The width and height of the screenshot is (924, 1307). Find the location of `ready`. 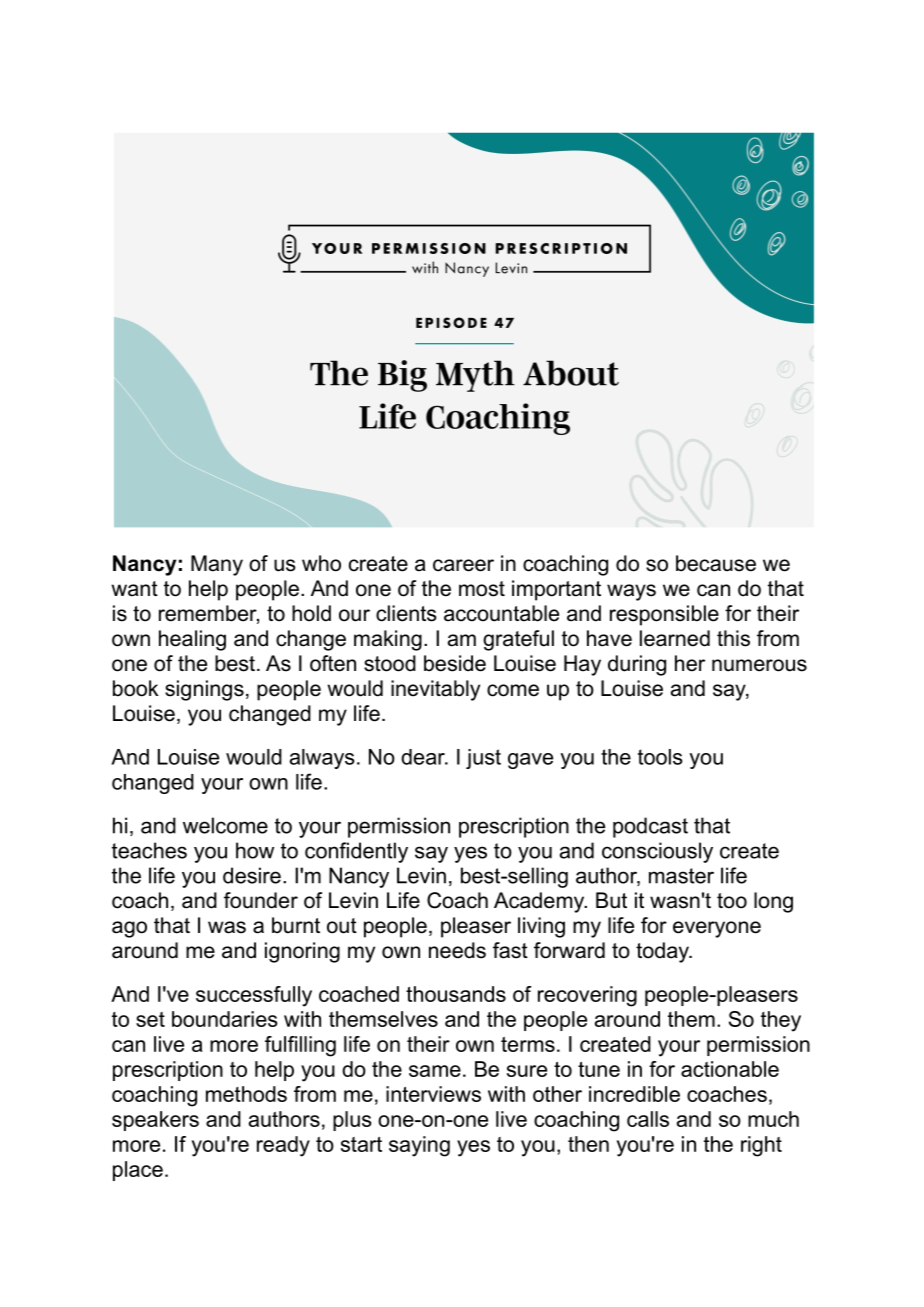

ready is located at coordinates (283, 1146).
